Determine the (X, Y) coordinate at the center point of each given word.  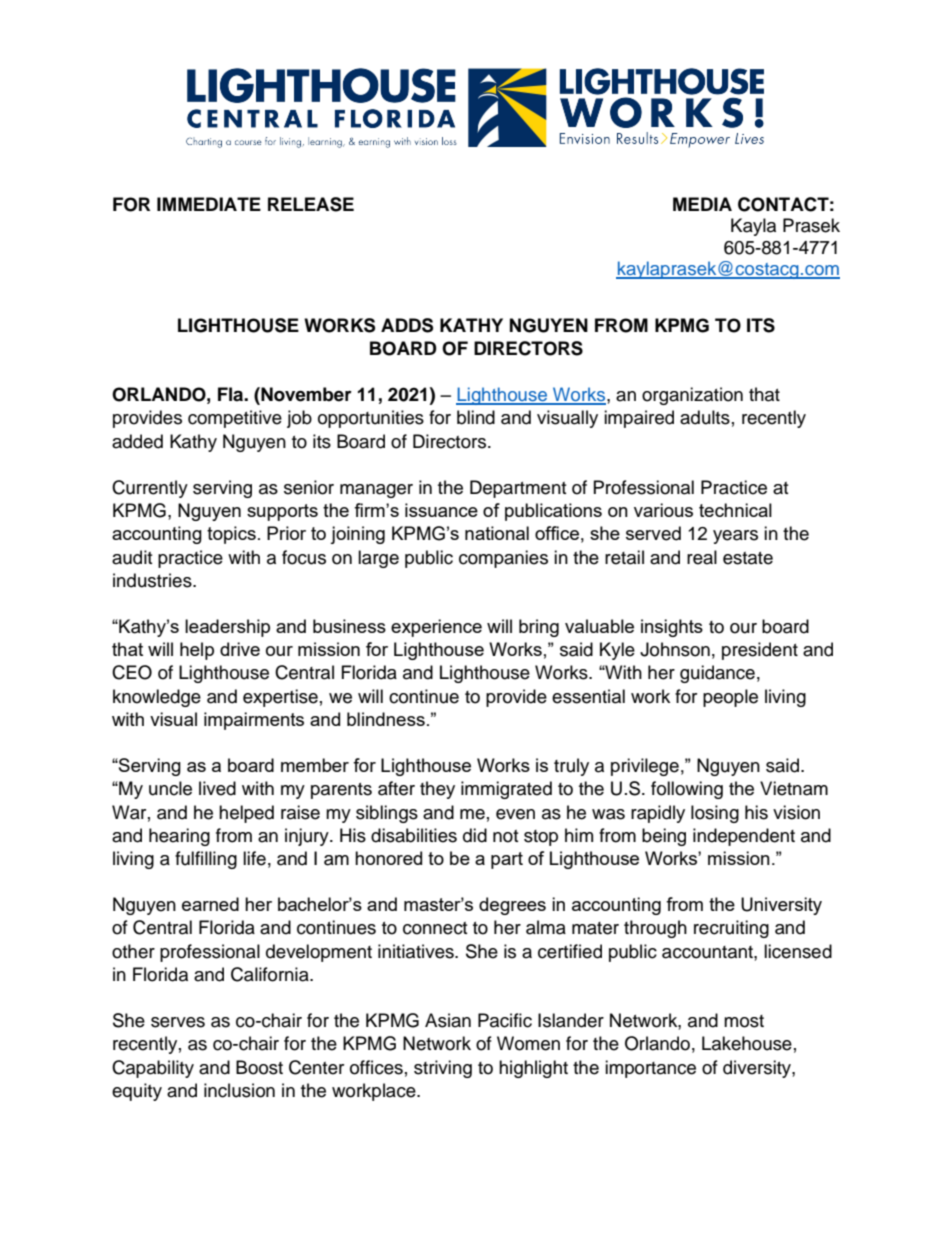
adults (705, 417)
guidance (717, 674)
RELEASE (311, 204)
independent (744, 837)
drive (240, 649)
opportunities (371, 419)
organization (692, 396)
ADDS (407, 325)
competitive (235, 419)
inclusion (239, 1090)
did (475, 835)
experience (436, 628)
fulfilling (206, 860)
